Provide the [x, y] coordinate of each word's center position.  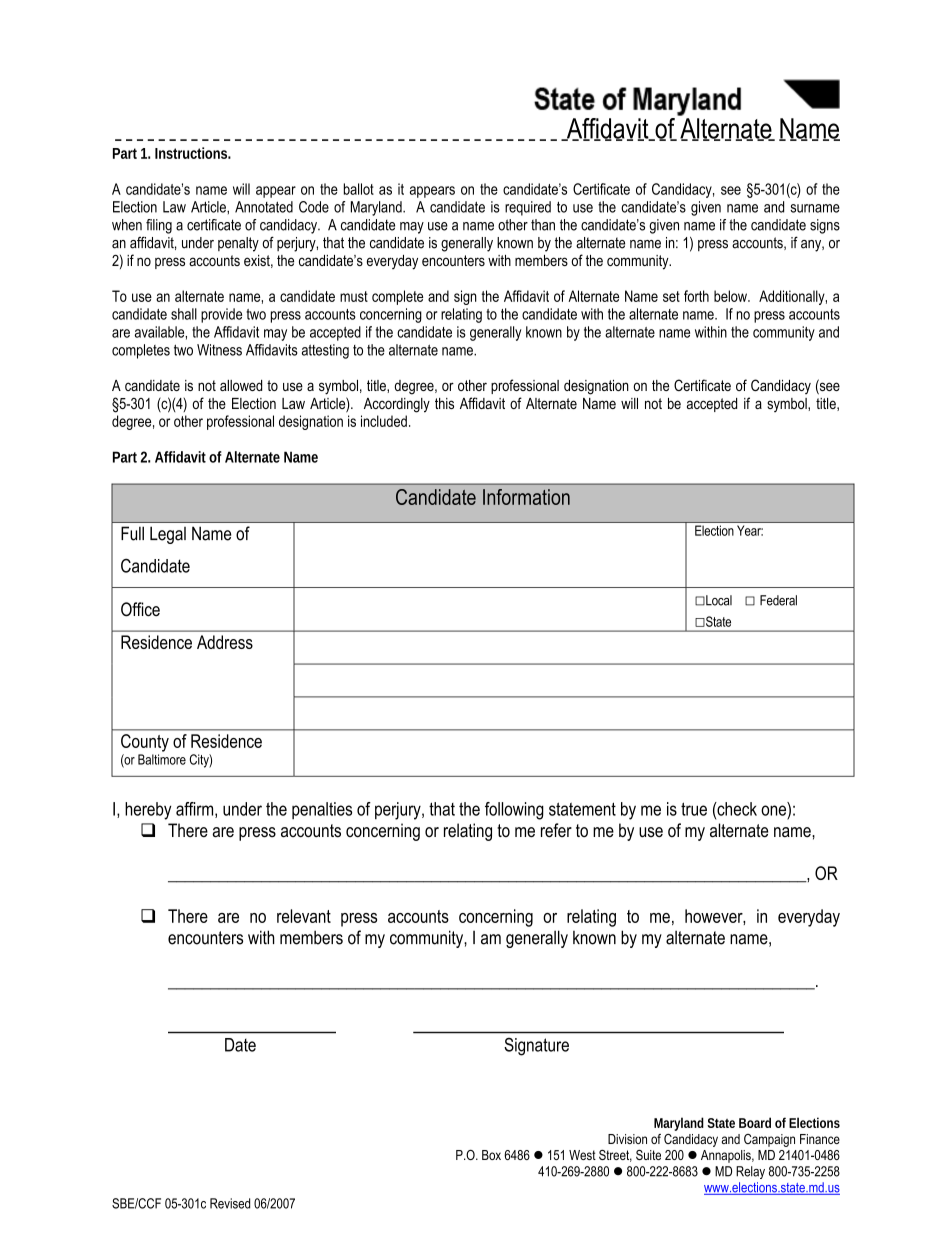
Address [225, 642]
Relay [750, 1172]
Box [491, 1155]
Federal [778, 600]
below [731, 296]
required [528, 208]
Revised [230, 1203]
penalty [238, 244]
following [514, 811]
